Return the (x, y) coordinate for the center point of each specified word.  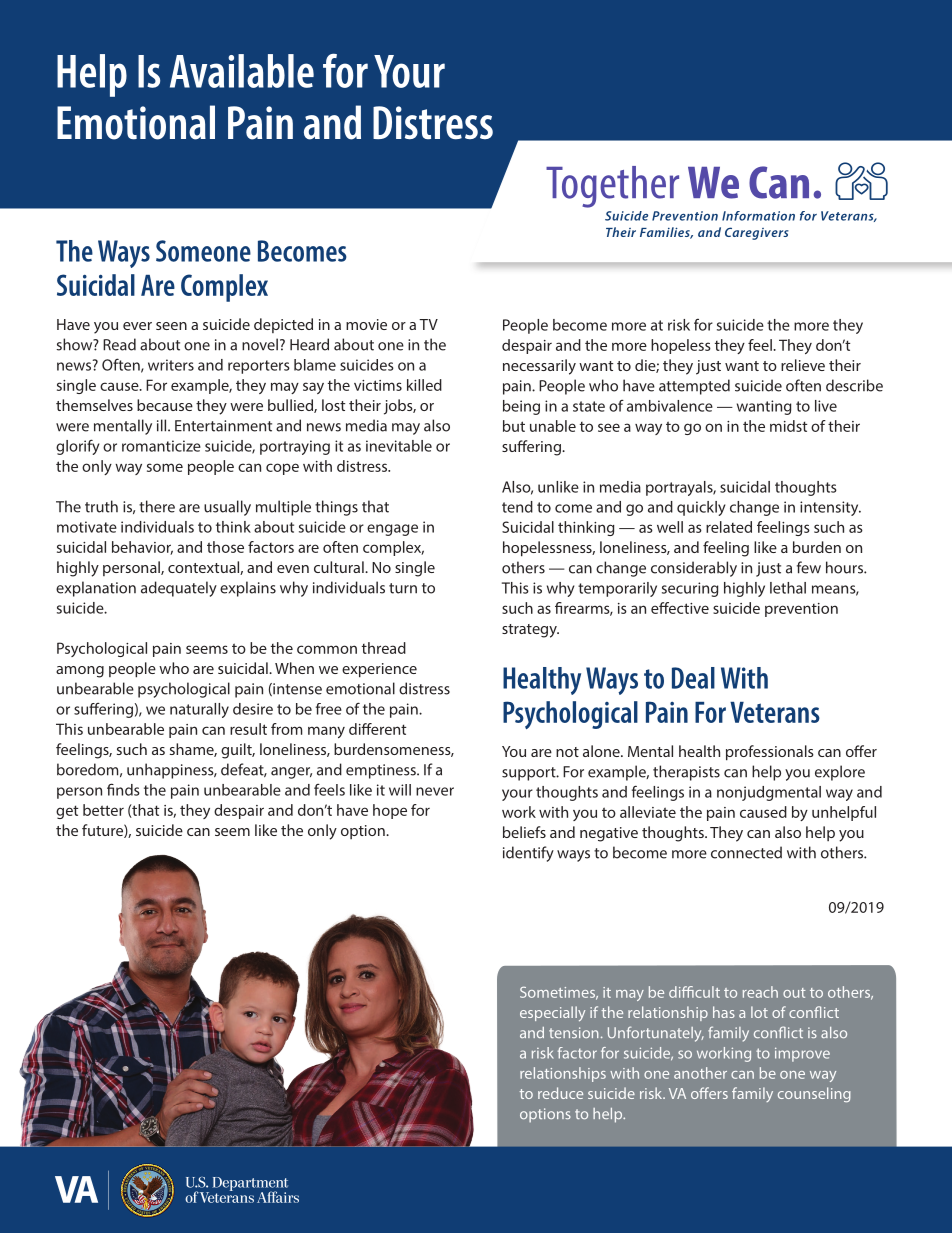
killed (424, 385)
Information (758, 216)
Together (612, 187)
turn (403, 588)
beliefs (524, 832)
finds (123, 789)
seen (171, 326)
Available (242, 71)
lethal (788, 588)
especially (552, 1013)
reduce (560, 1093)
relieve (803, 365)
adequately (179, 589)
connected (746, 852)
